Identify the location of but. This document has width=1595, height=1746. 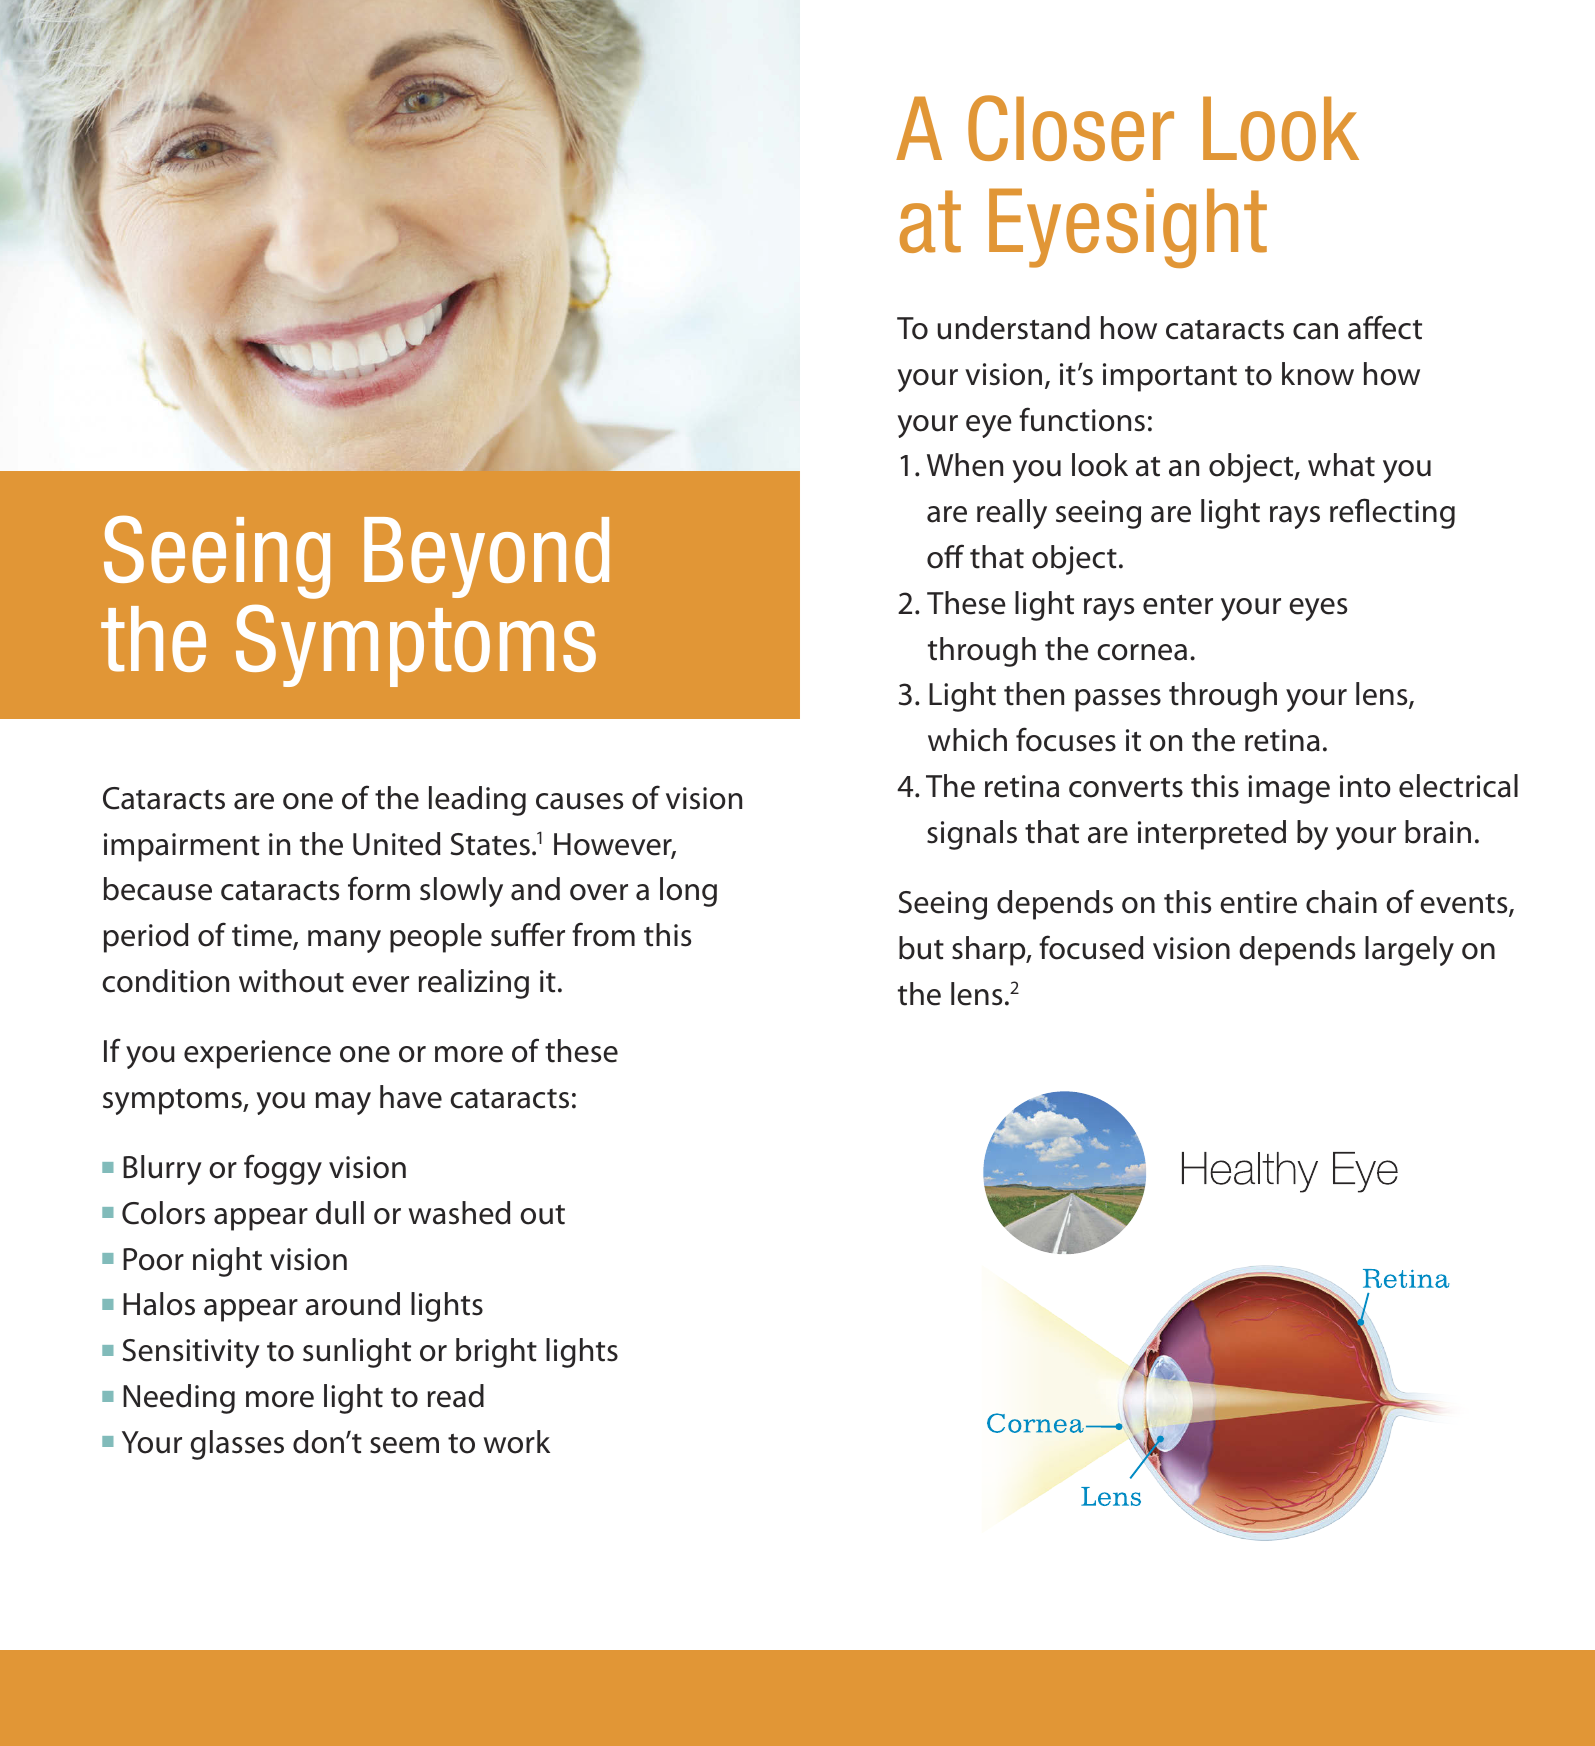
(921, 948).
